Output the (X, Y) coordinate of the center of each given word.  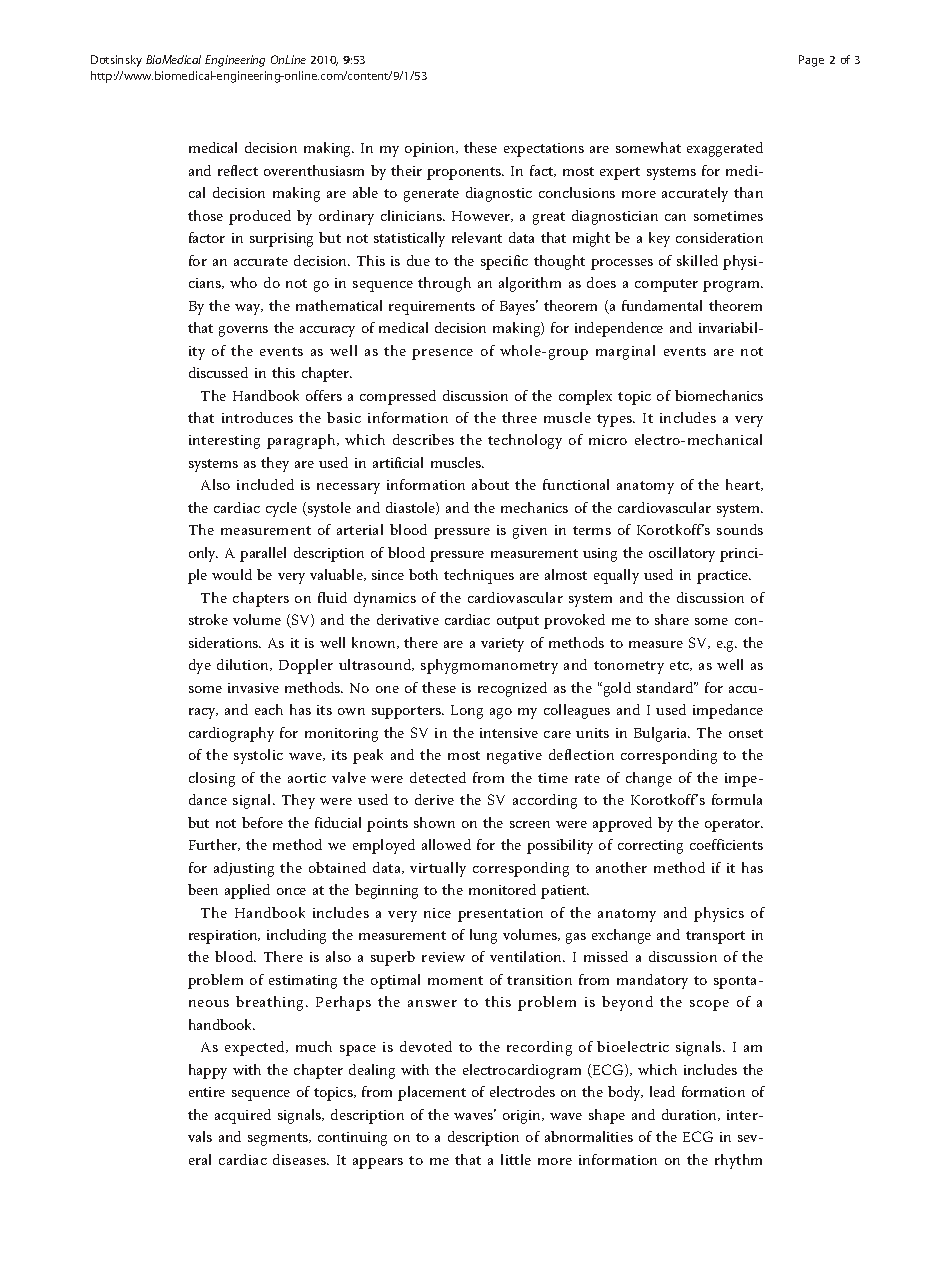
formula (737, 799)
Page (811, 61)
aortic (307, 778)
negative (514, 757)
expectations (544, 150)
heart (744, 485)
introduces (257, 417)
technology (525, 441)
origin (523, 1117)
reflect (238, 170)
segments (279, 1139)
